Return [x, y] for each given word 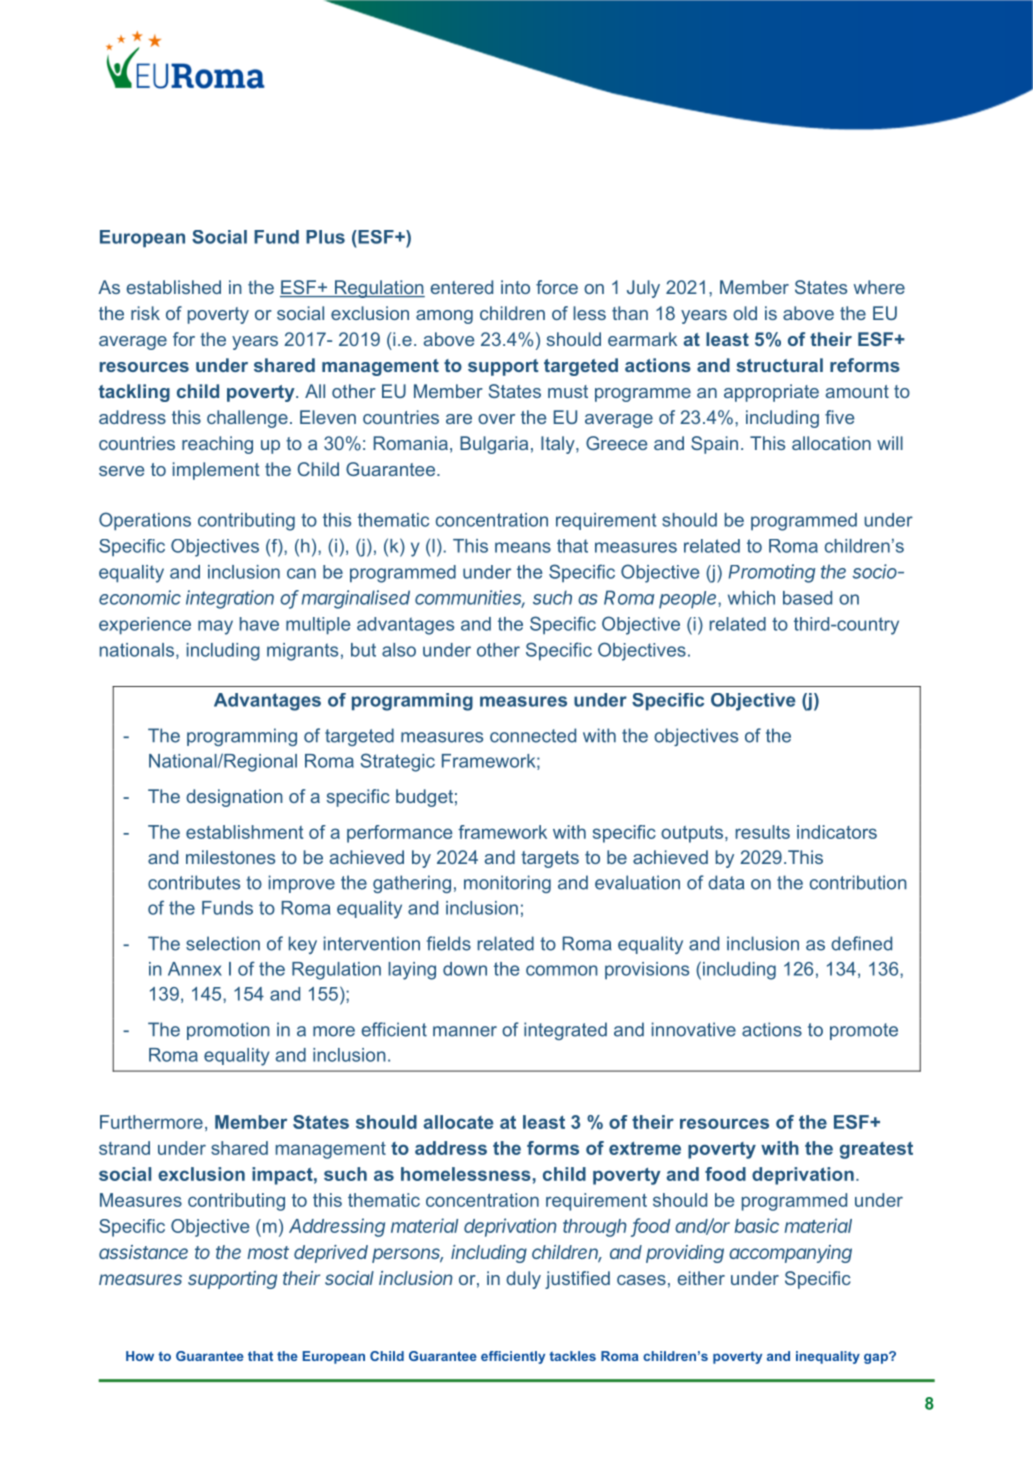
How [140, 1356]
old [745, 313]
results [763, 832]
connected [533, 735]
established [174, 287]
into [515, 287]
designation [234, 798]
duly [523, 1280]
